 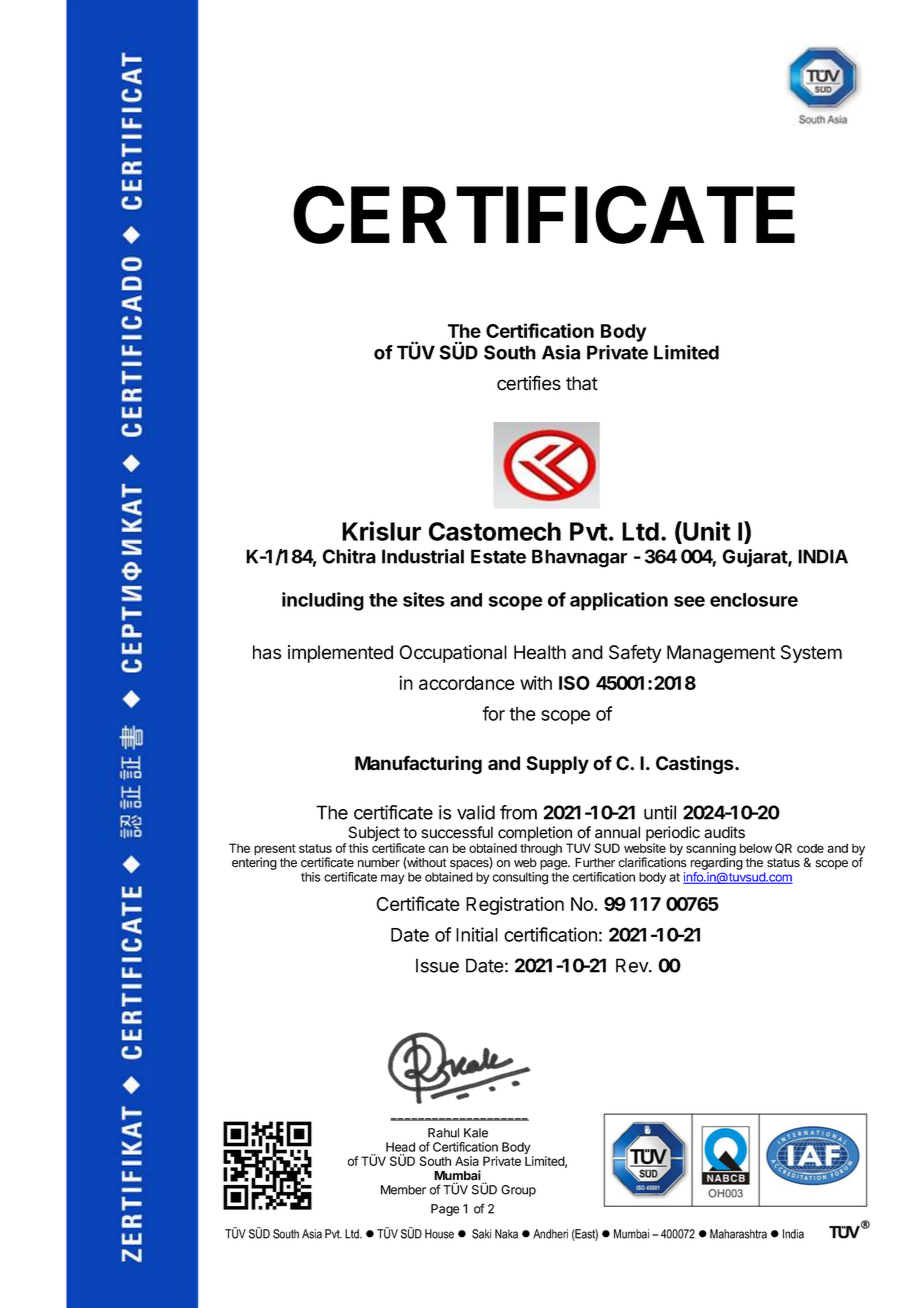 I want to click on audits, so click(x=724, y=832).
